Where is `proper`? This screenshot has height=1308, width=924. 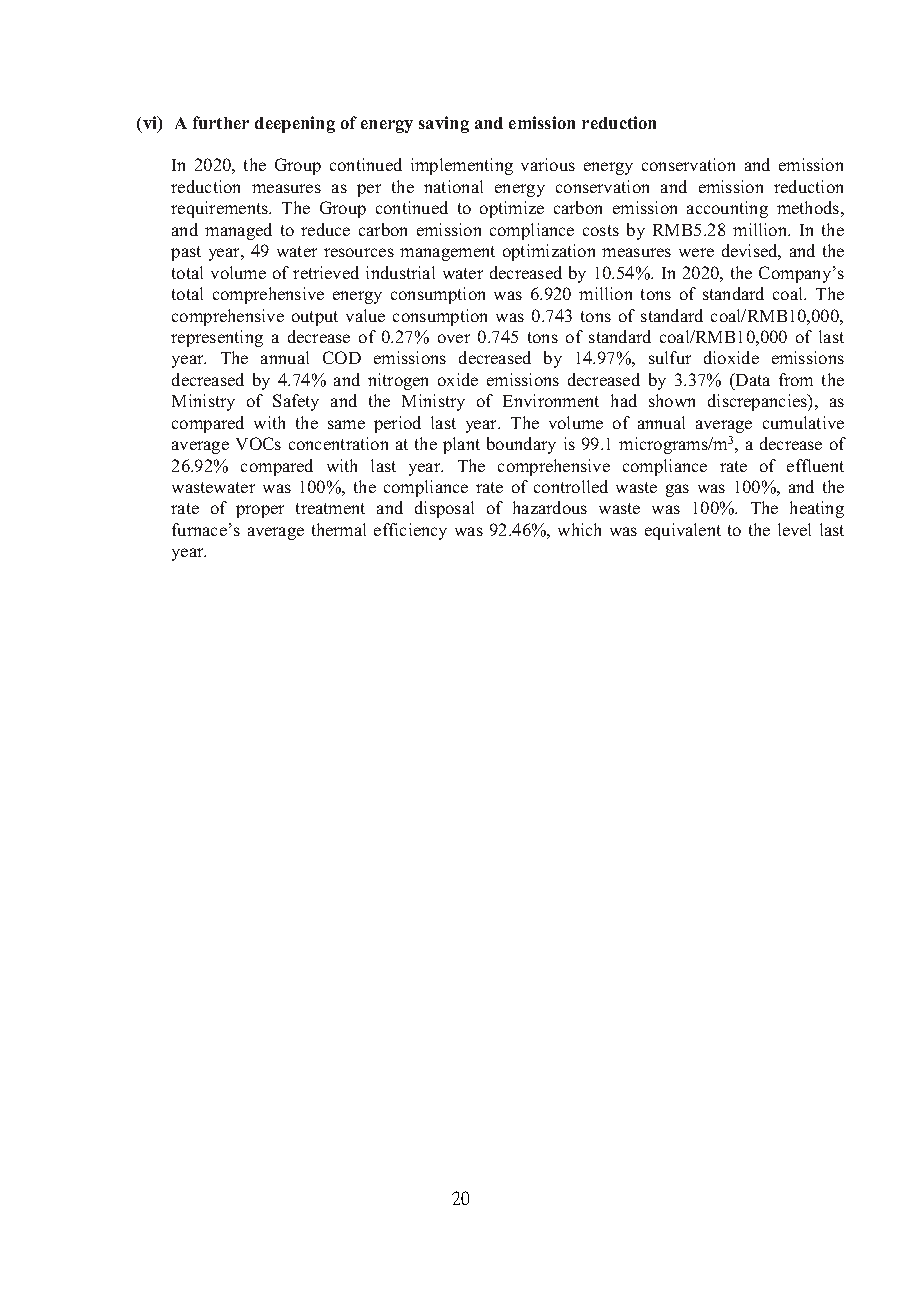
proper is located at coordinates (260, 511).
